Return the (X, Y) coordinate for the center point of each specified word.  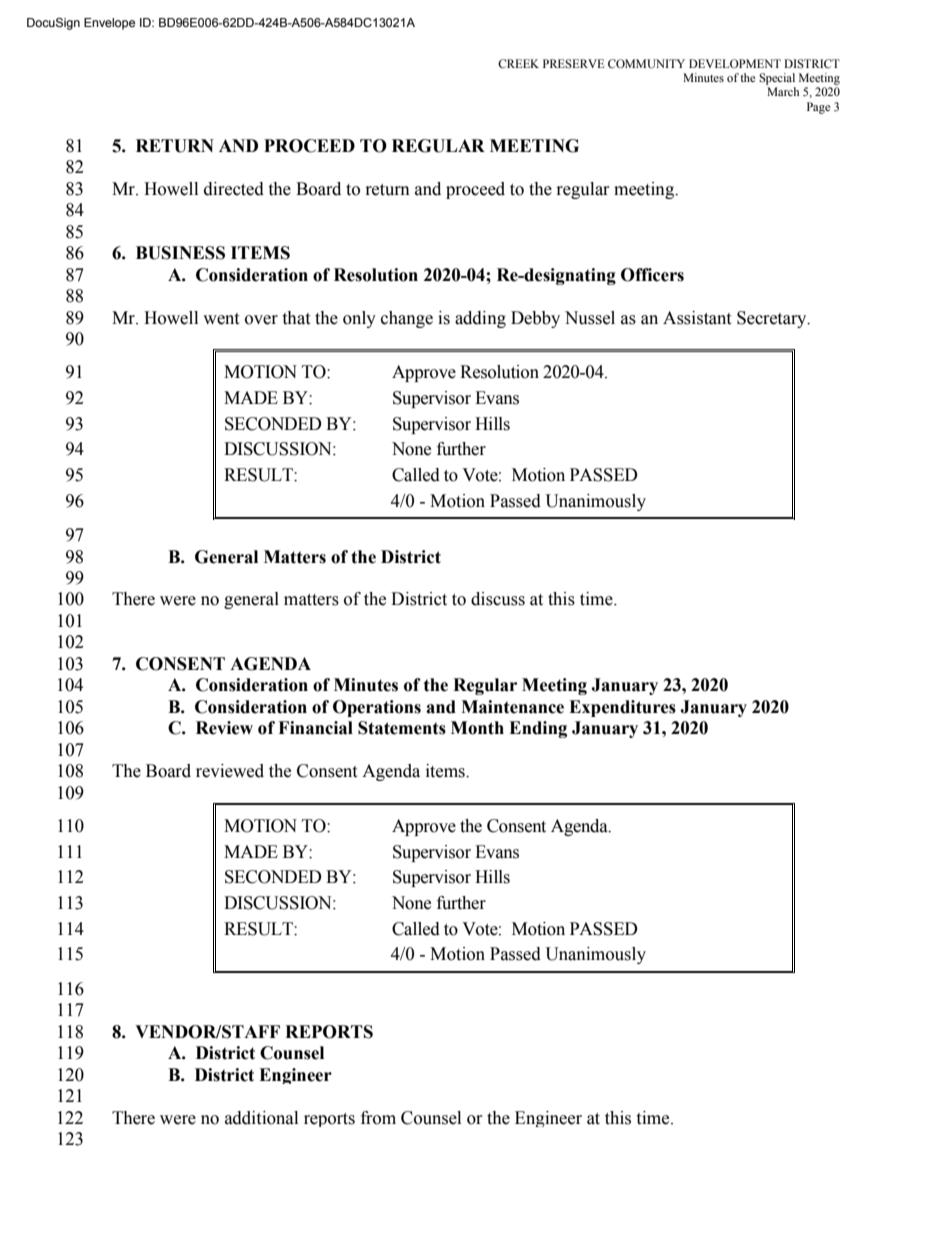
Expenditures (622, 708)
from (378, 1118)
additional (261, 1118)
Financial (315, 728)
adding (480, 319)
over (261, 320)
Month (477, 728)
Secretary (773, 319)
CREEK (518, 63)
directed (234, 189)
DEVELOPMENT (735, 63)
